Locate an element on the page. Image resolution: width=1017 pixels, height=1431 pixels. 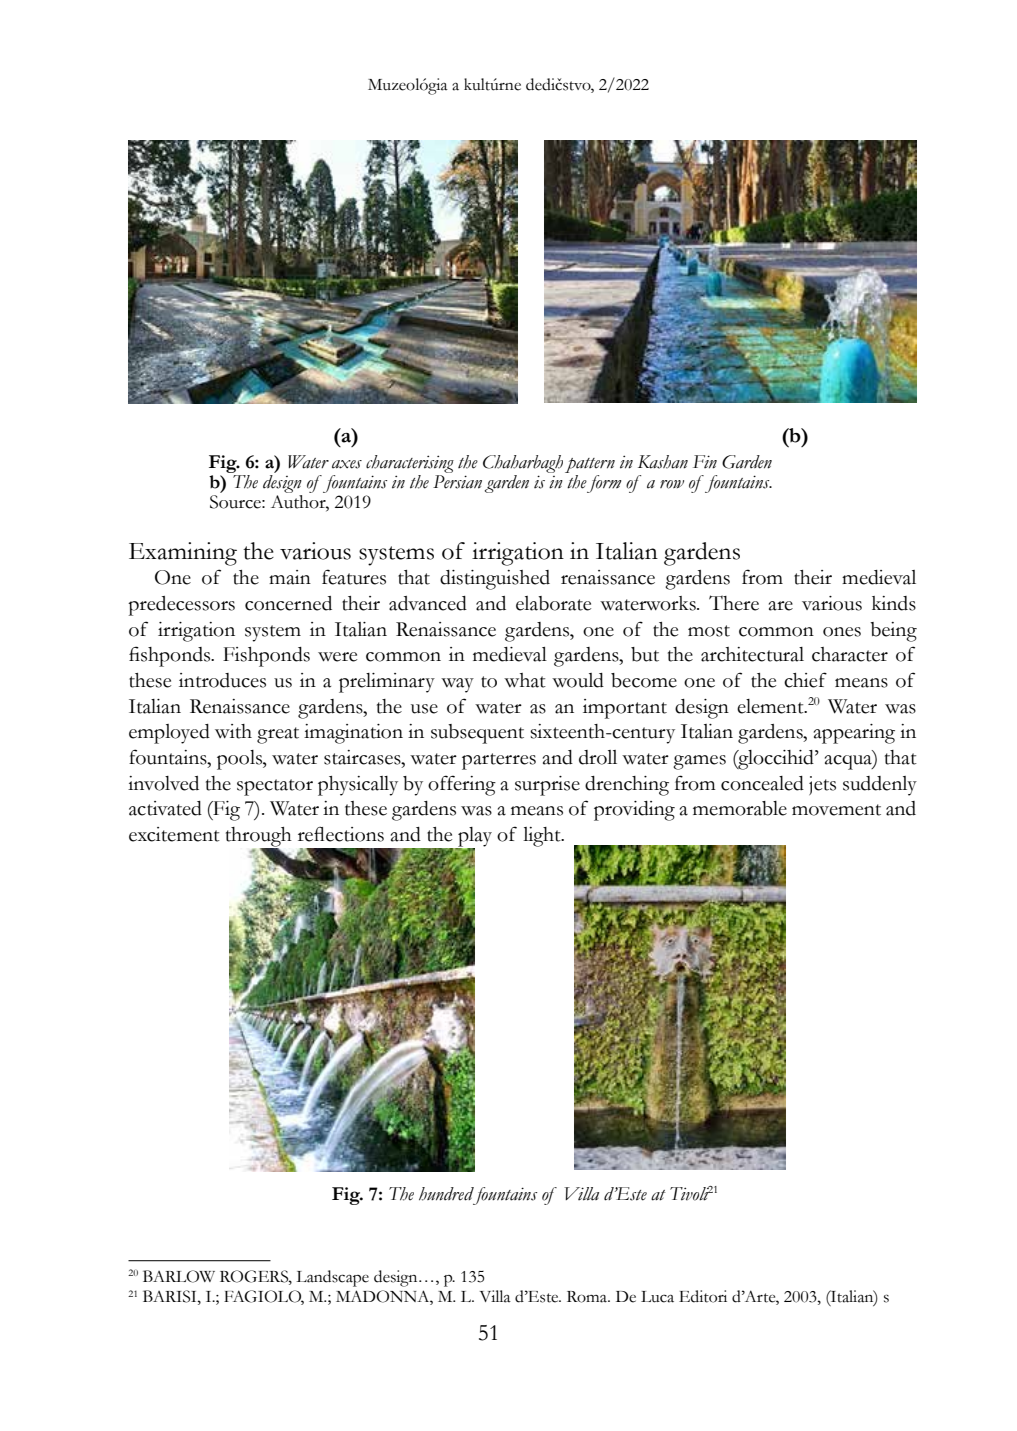
BARLOW is located at coordinates (179, 1276).
